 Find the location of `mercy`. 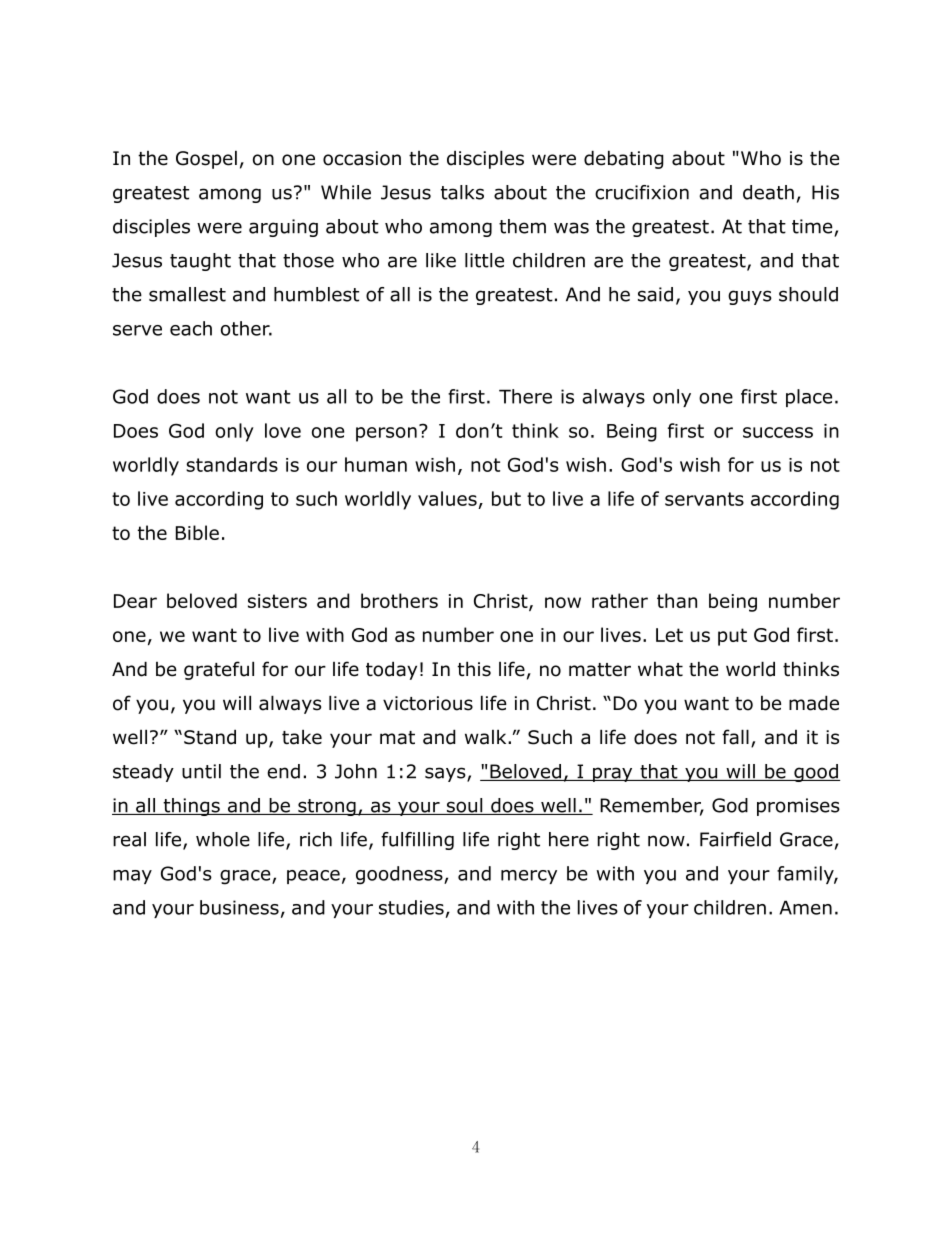

mercy is located at coordinates (529, 877).
